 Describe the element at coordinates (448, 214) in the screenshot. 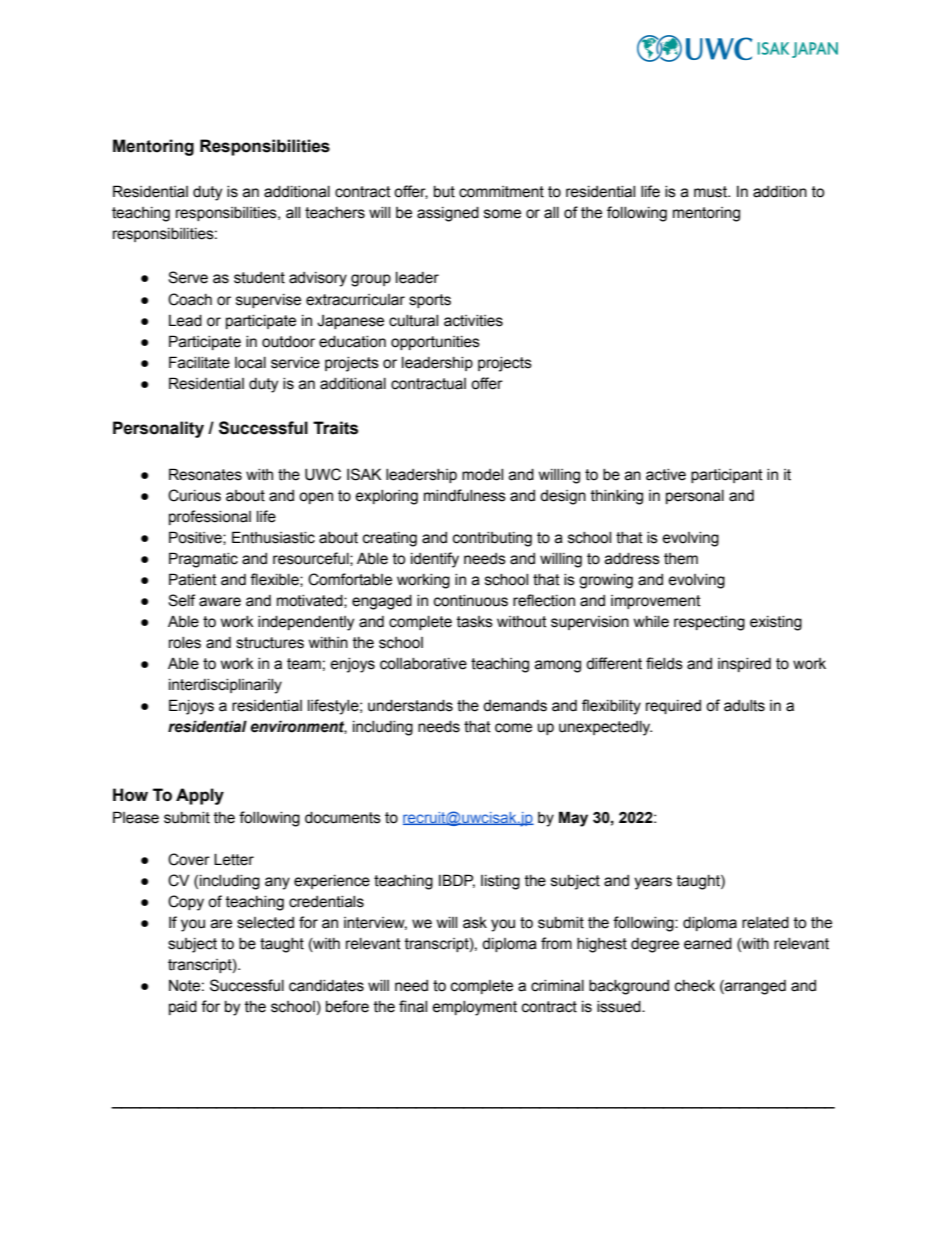

I see `assigned` at that location.
